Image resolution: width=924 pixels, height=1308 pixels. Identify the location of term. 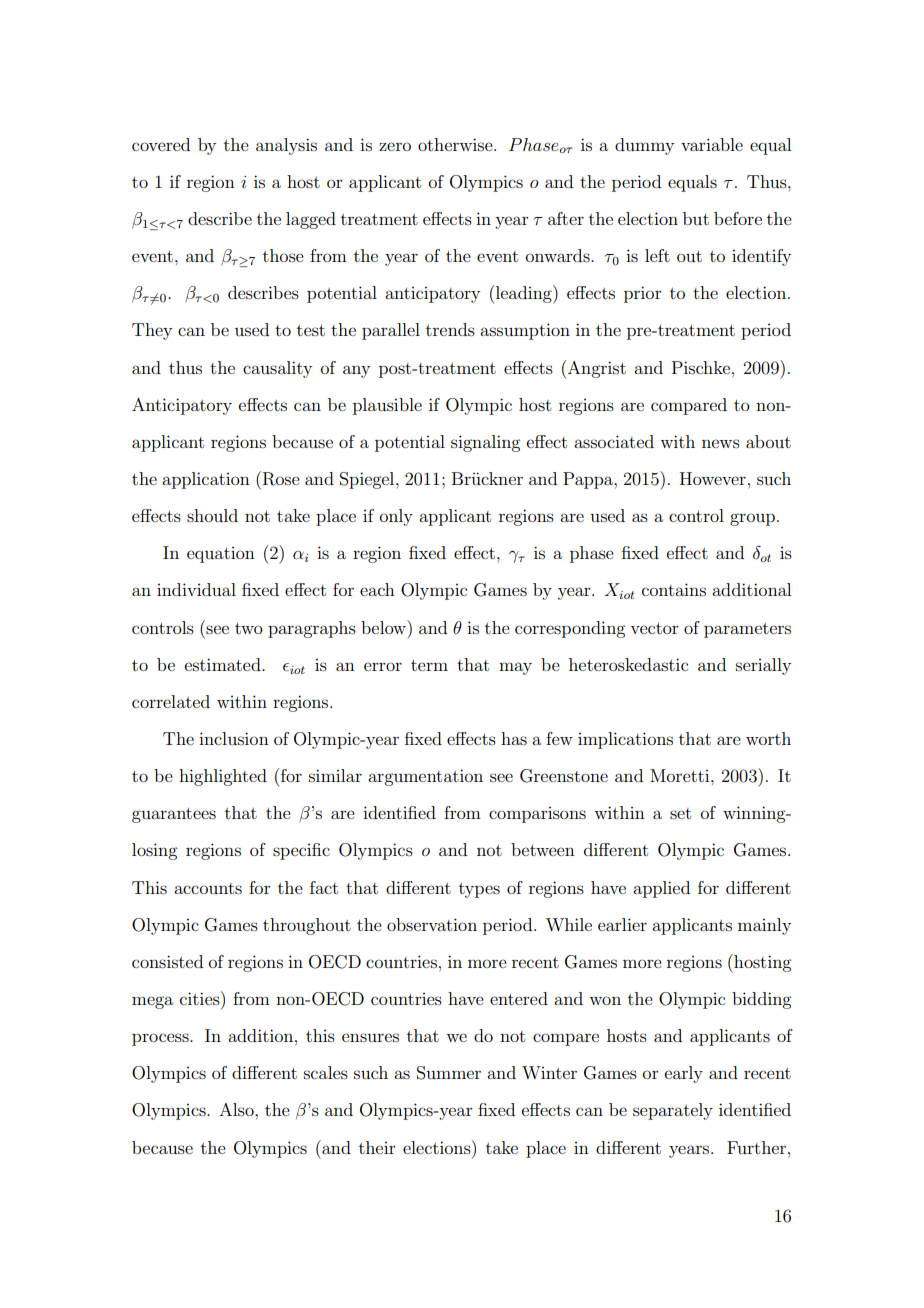
(429, 665).
